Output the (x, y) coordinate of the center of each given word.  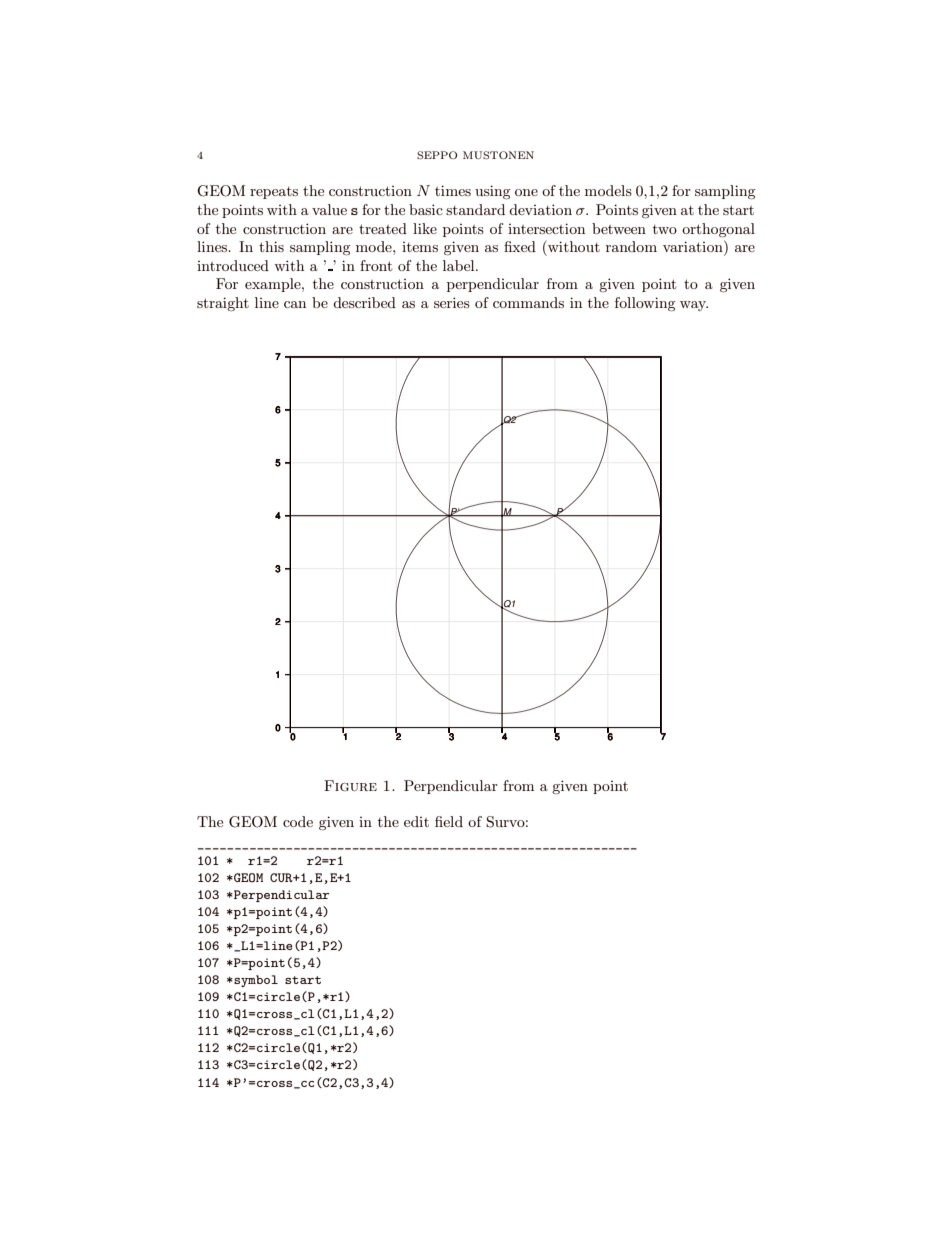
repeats (274, 193)
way (694, 306)
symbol (255, 981)
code (298, 821)
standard (475, 209)
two (665, 229)
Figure (350, 785)
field (449, 821)
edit (416, 821)
